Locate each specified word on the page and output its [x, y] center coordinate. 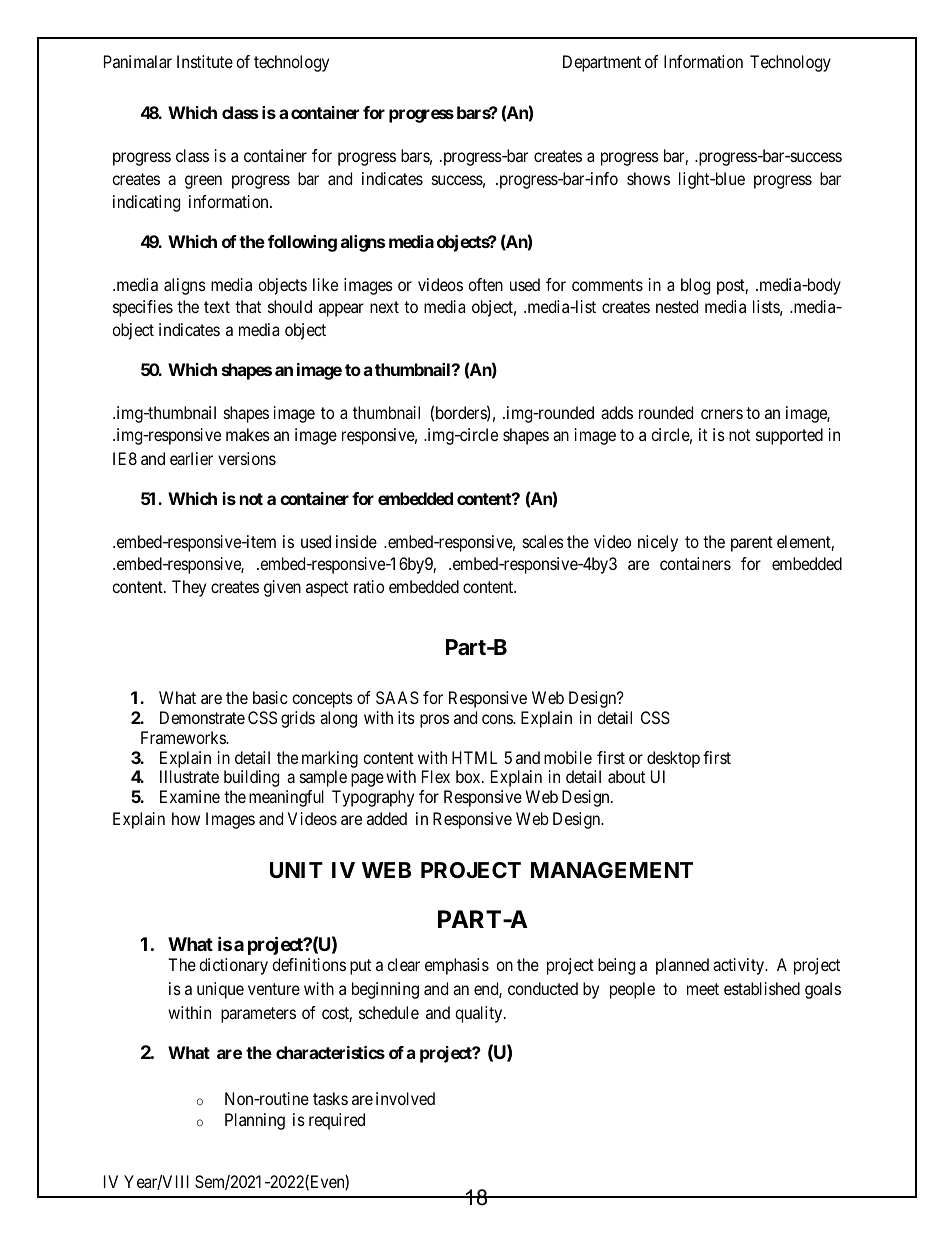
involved [405, 1098]
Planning [255, 1121]
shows [648, 178]
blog [695, 286]
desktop [673, 761]
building [251, 778]
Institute [205, 61]
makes [248, 434]
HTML [474, 757]
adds [617, 412]
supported [789, 436]
